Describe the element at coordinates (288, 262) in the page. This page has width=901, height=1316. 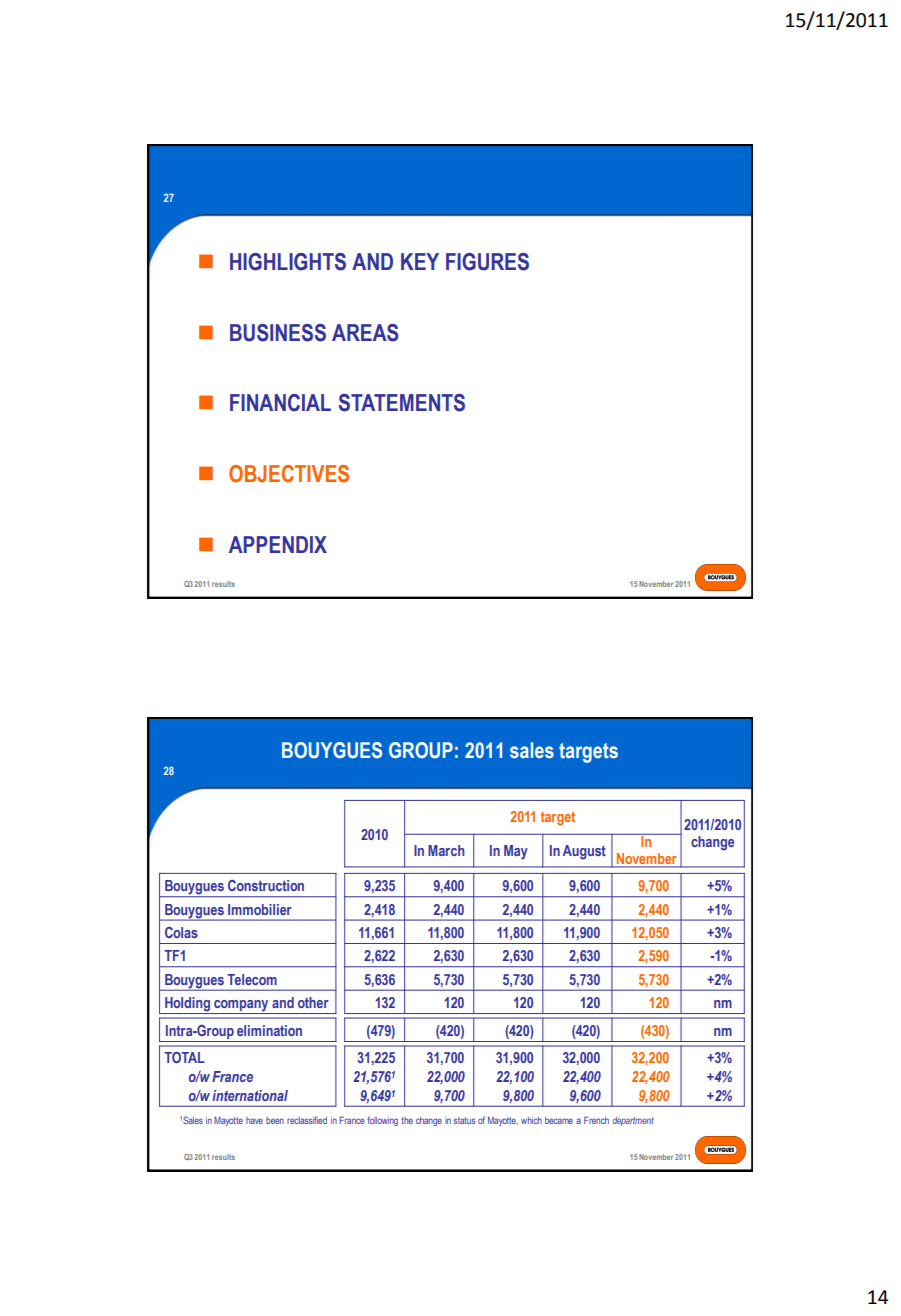
I see `HIGHLIGHTS` at that location.
